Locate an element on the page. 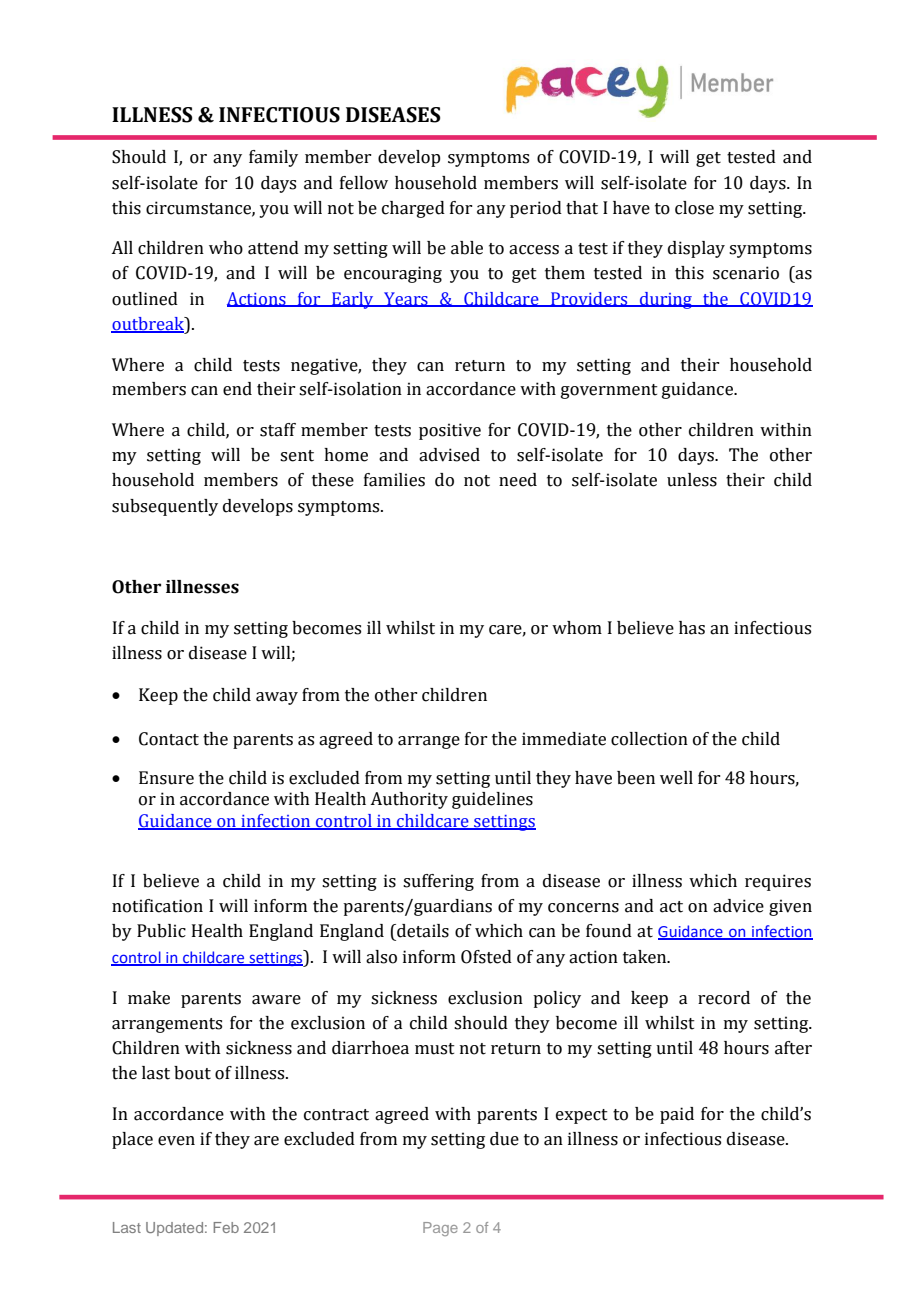  has is located at coordinates (692, 628).
